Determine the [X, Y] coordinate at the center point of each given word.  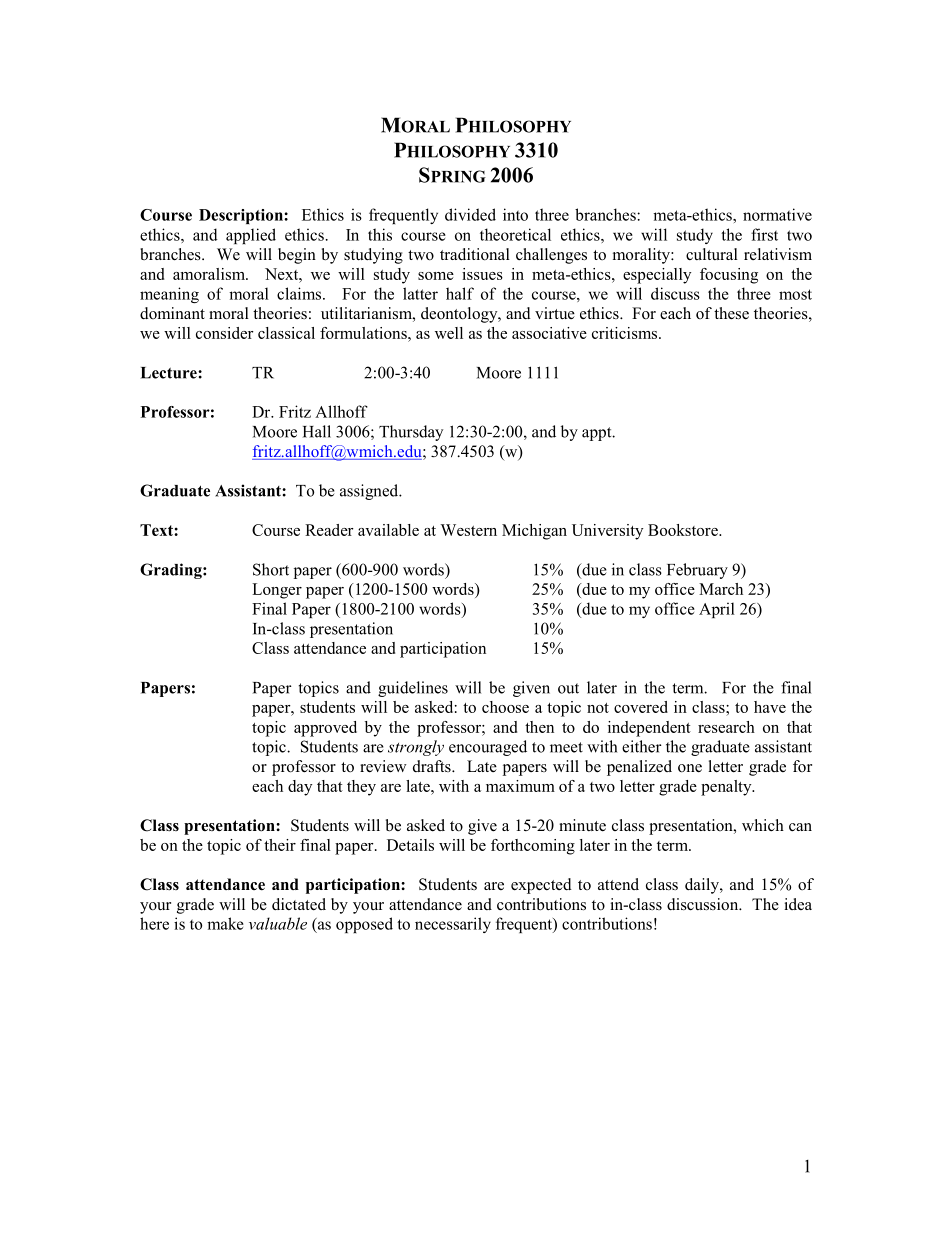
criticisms [624, 333]
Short [271, 569]
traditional [475, 254]
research [726, 727]
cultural [712, 254]
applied [251, 236]
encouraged [488, 748]
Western [468, 530]
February [697, 571]
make [225, 923]
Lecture [170, 373]
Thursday [411, 433]
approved [325, 729]
